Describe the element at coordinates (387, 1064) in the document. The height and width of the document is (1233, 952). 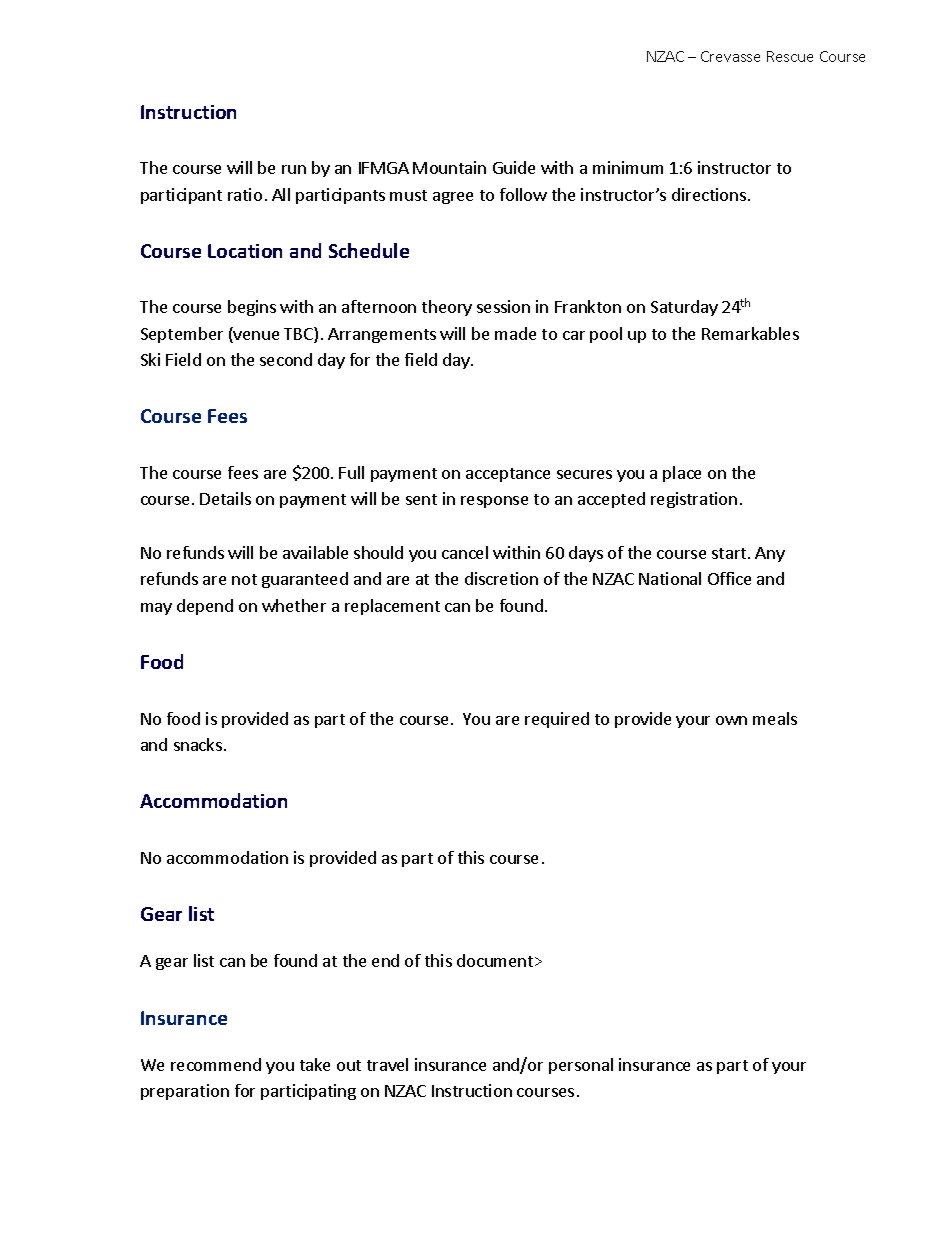
I see `travel` at that location.
